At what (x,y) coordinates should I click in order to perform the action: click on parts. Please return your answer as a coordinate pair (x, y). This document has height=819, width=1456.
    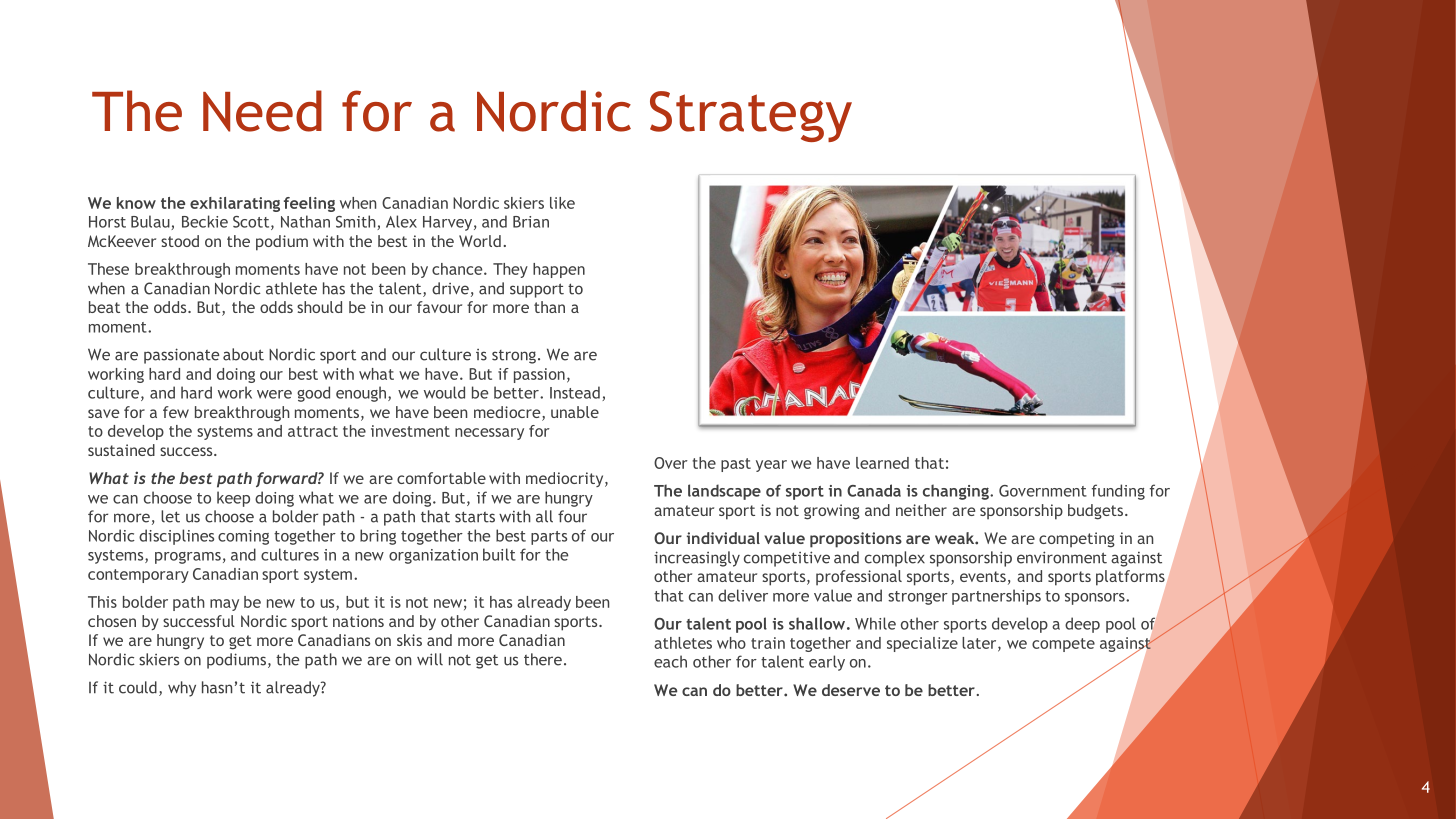
    Looking at the image, I should click on (549, 538).
